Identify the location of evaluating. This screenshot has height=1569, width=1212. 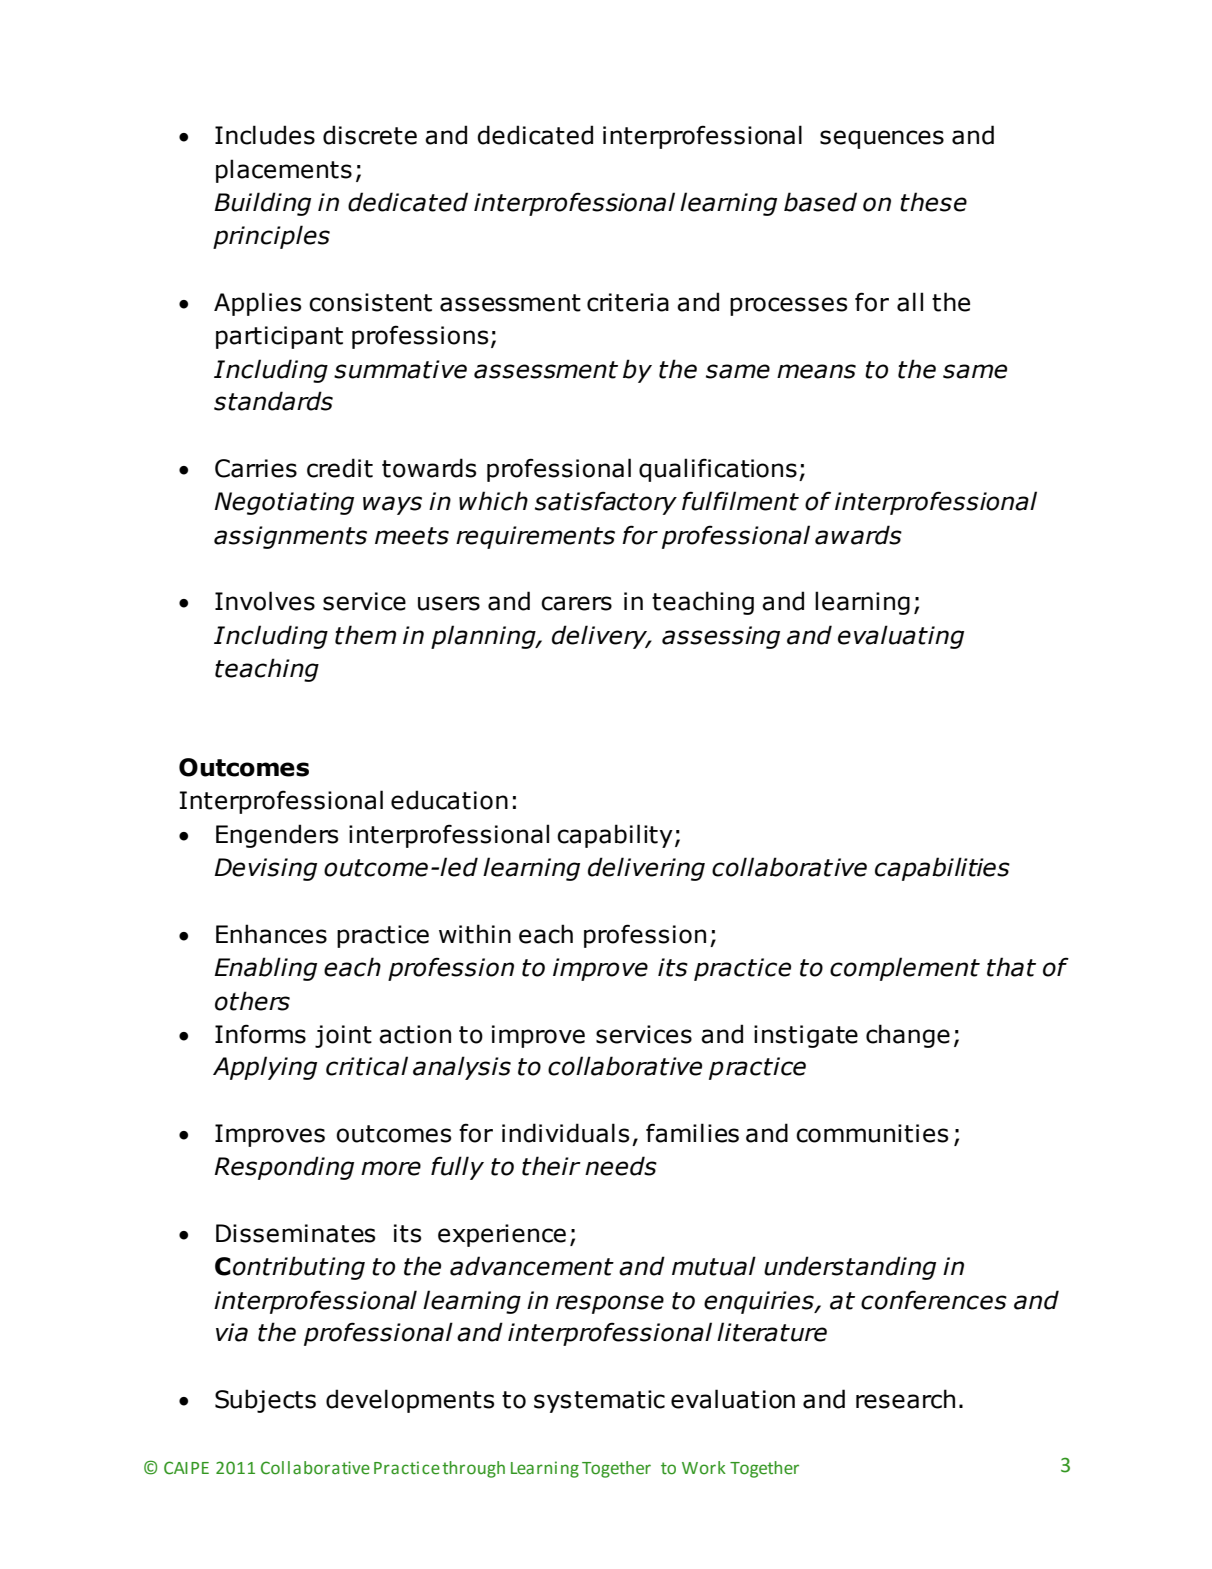
(901, 637).
